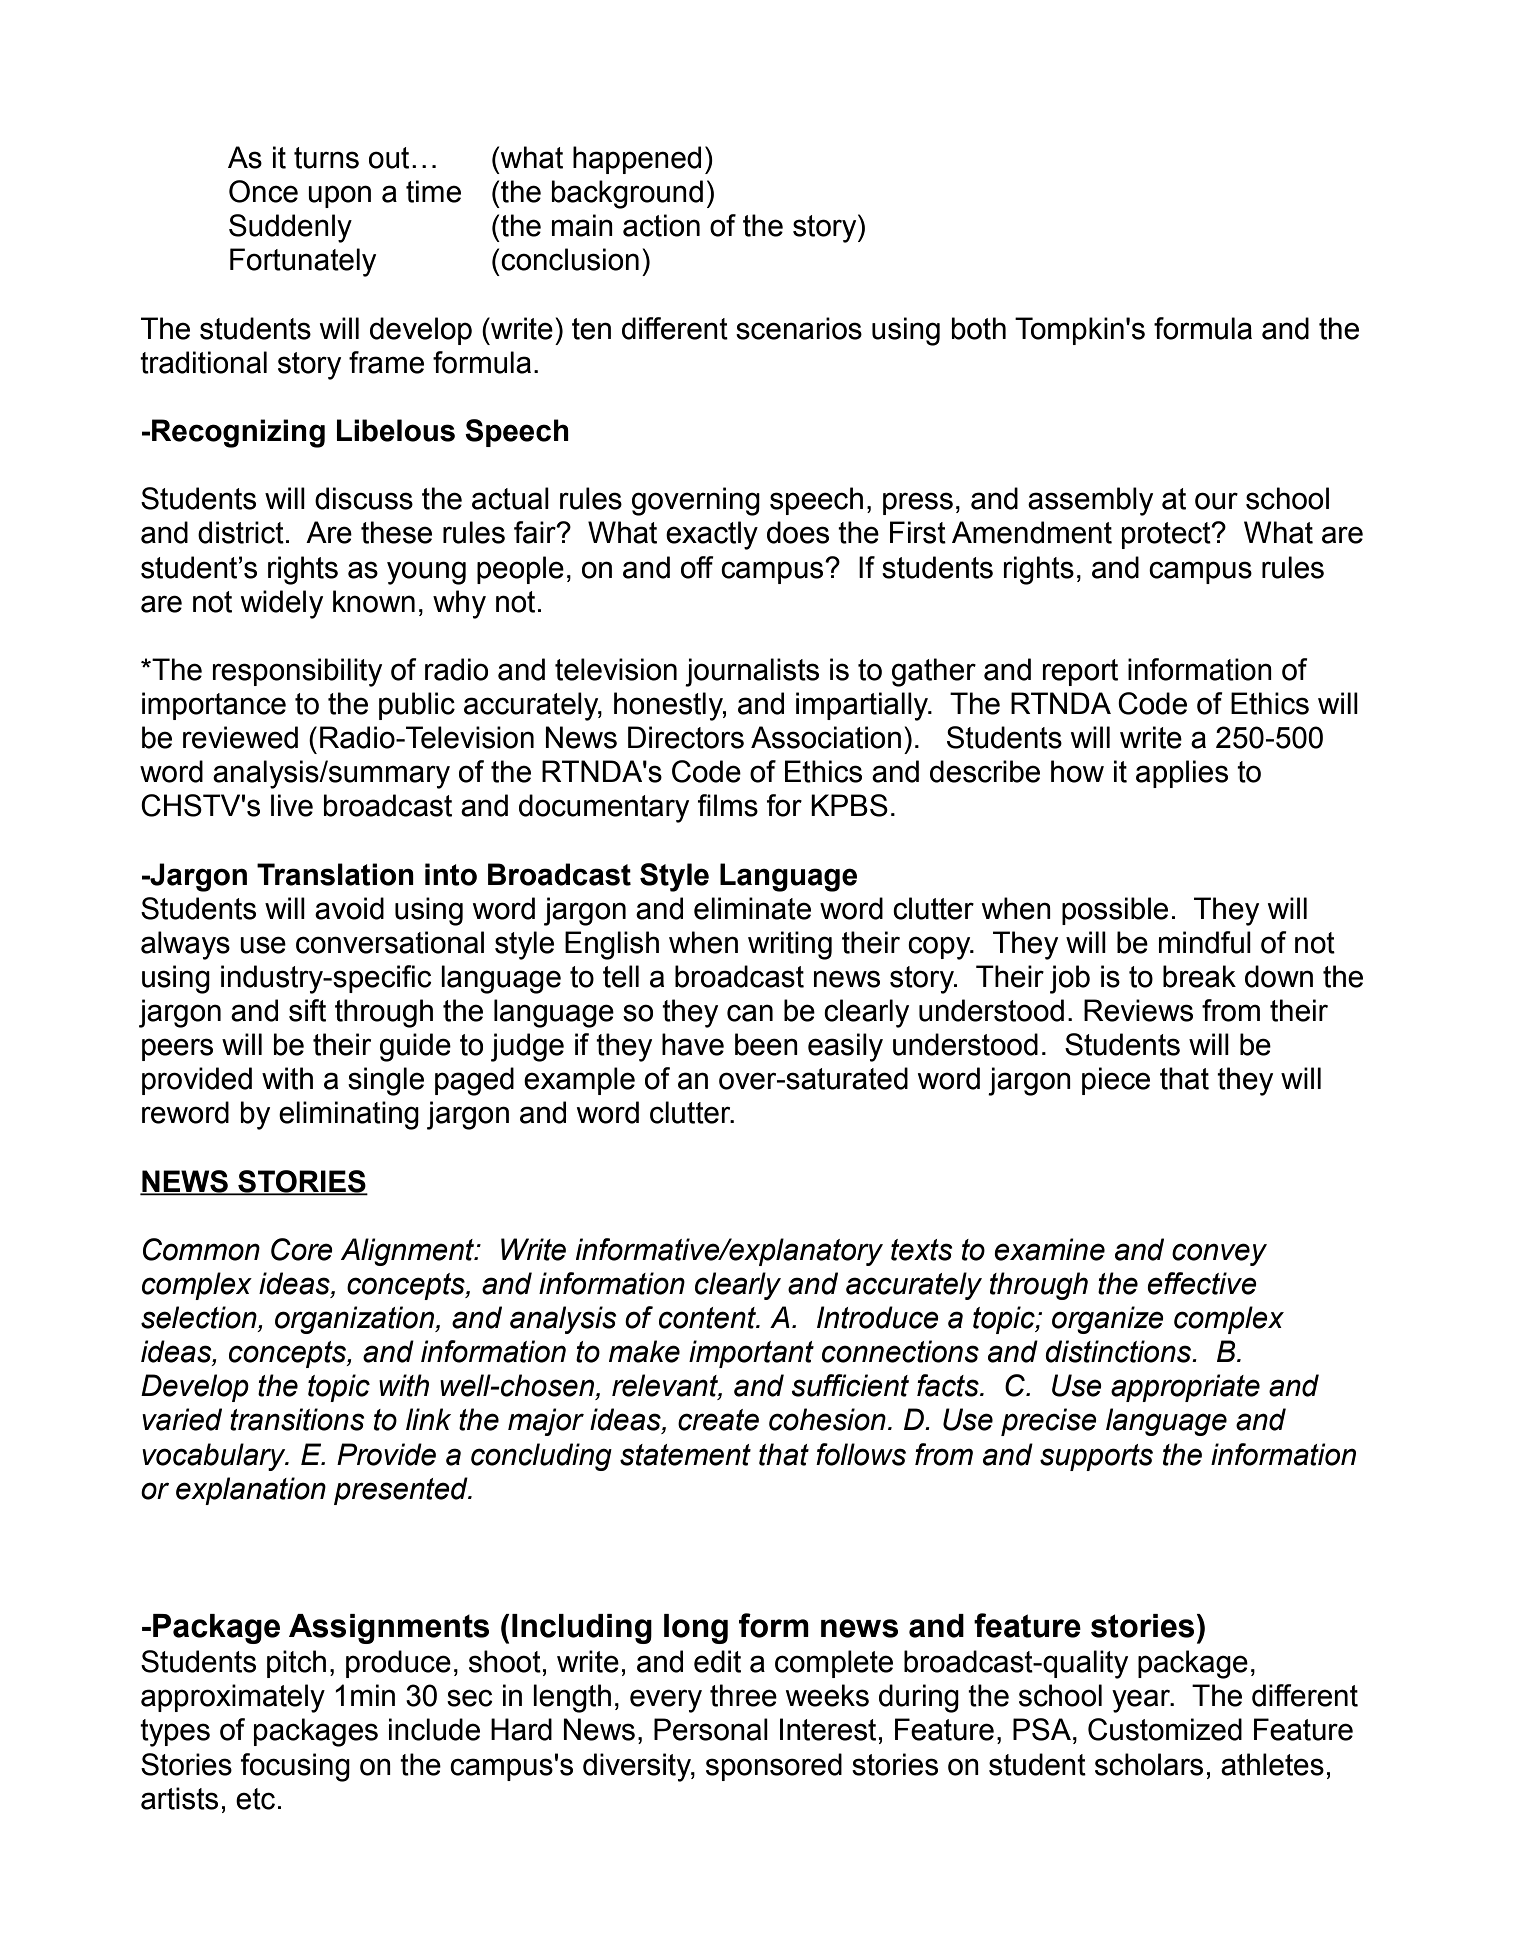 The width and height of the screenshot is (1513, 1958). I want to click on sift, so click(307, 1010).
